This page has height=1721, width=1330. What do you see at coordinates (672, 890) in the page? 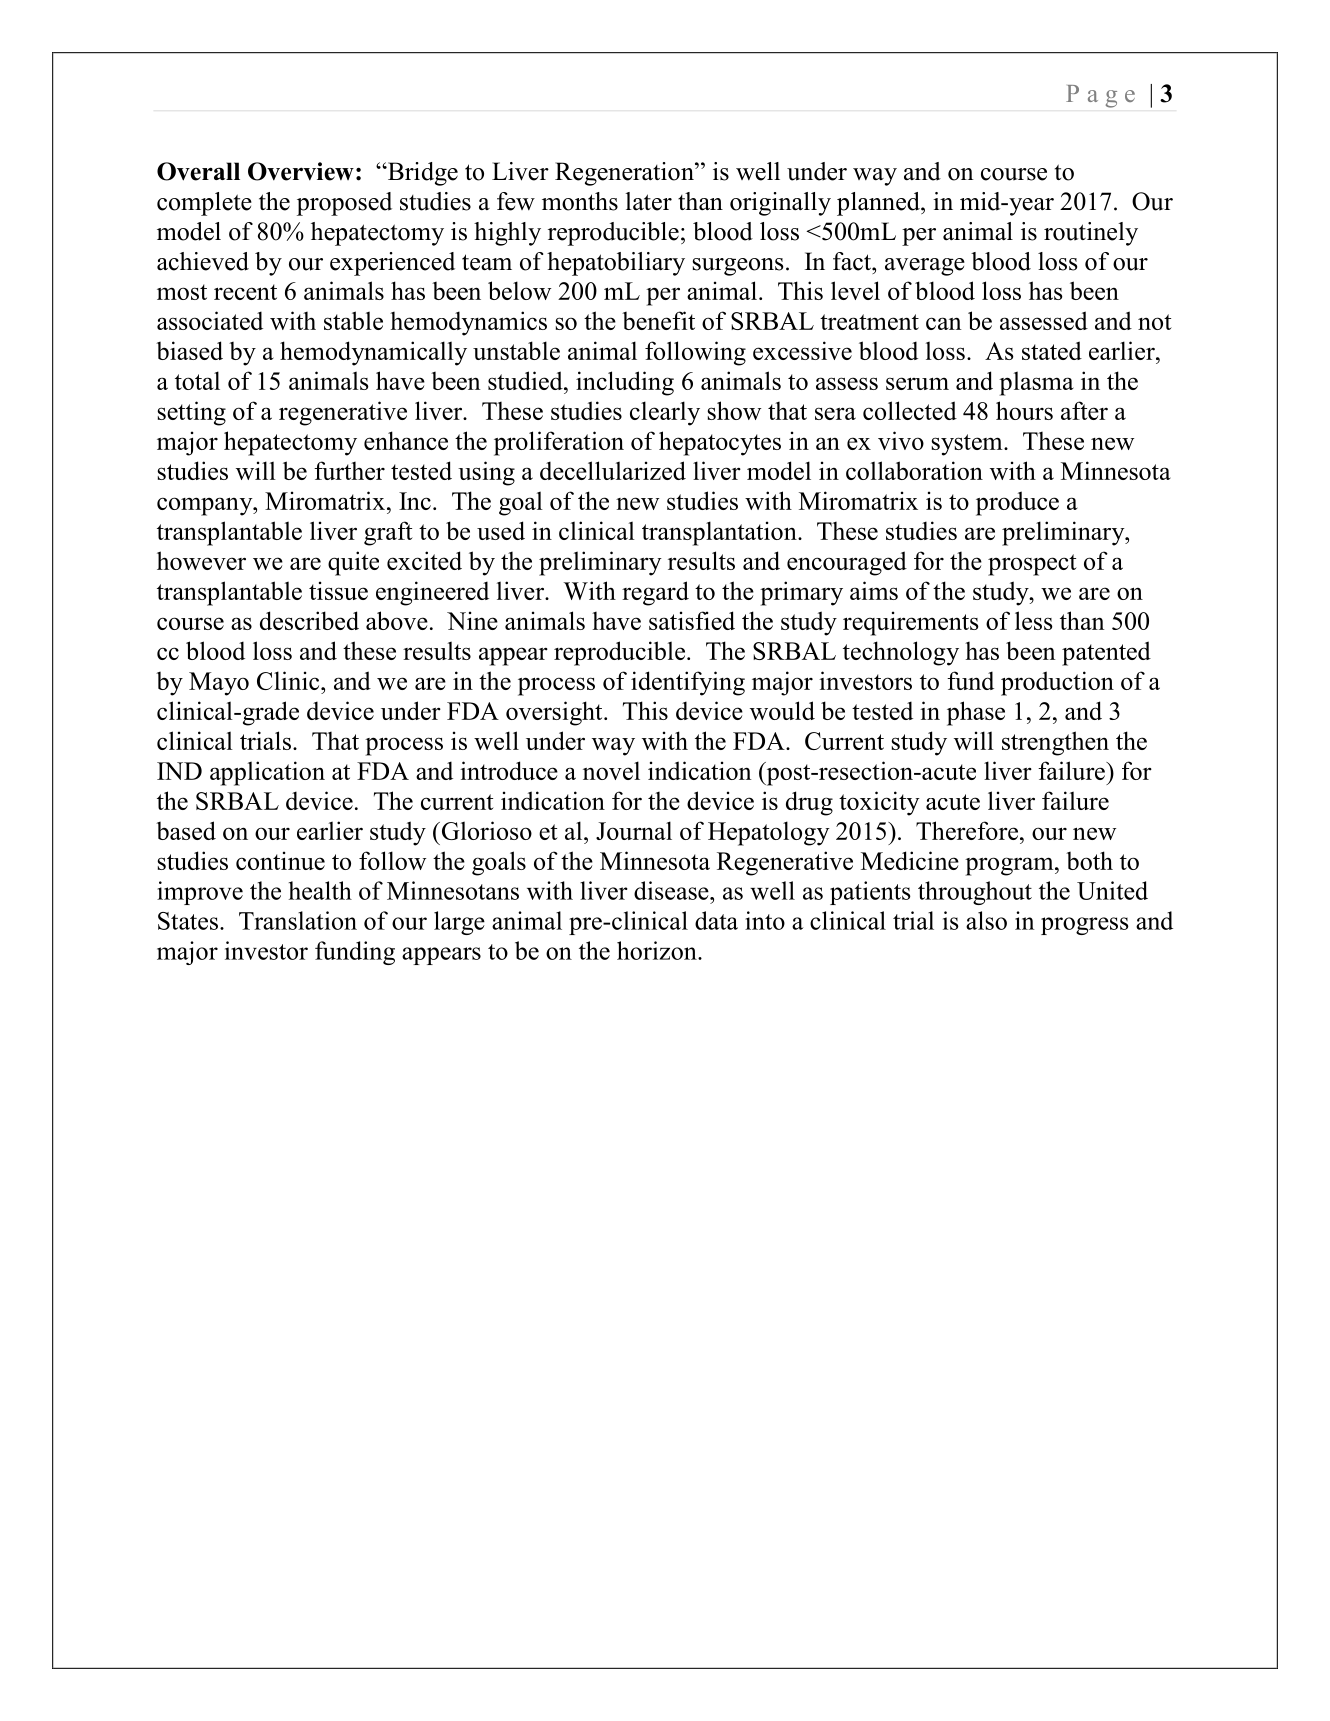
I see `disease` at bounding box center [672, 890].
